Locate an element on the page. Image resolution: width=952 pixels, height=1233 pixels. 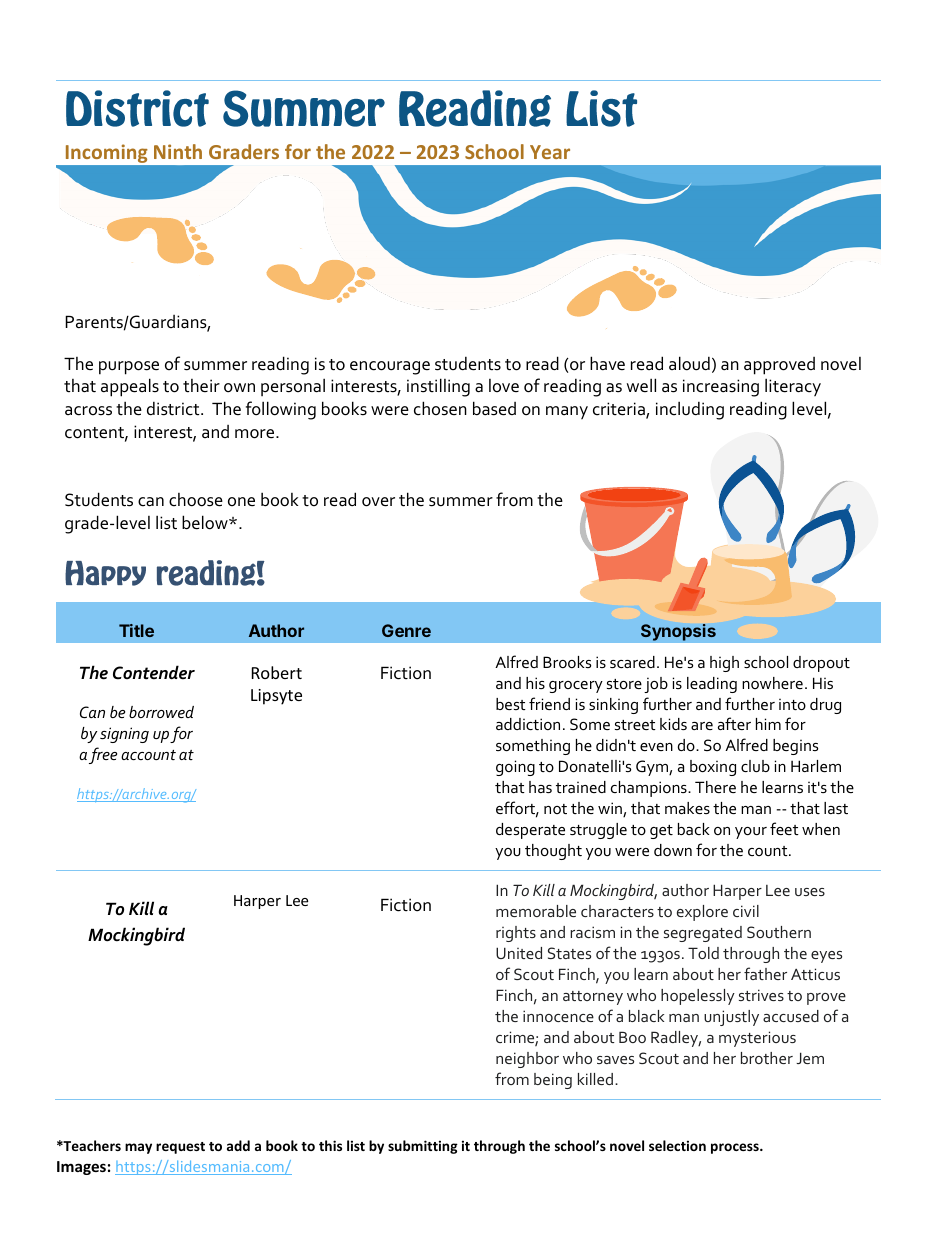
your is located at coordinates (751, 833).
